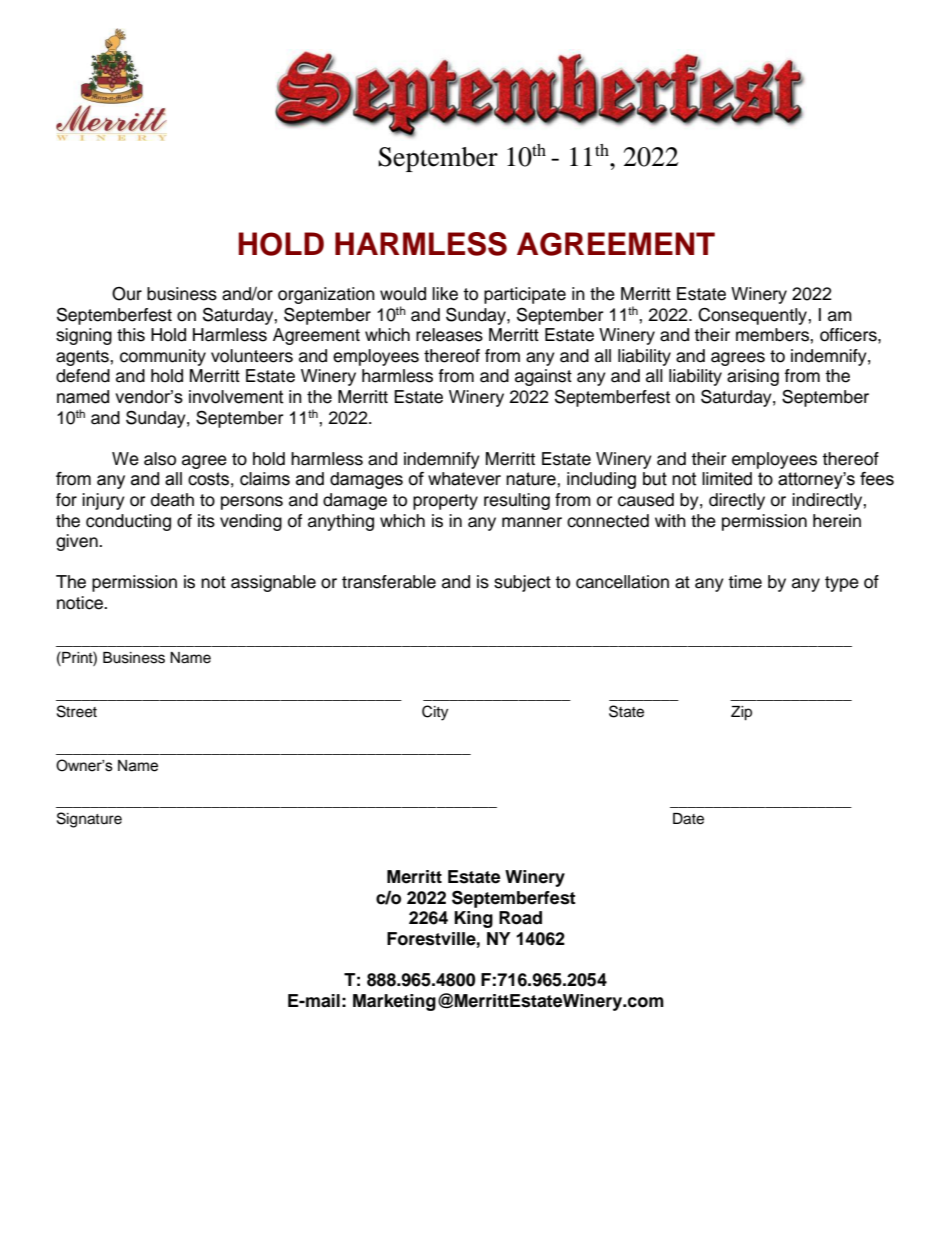 This image has width=952, height=1233. What do you see at coordinates (473, 919) in the image?
I see `King` at bounding box center [473, 919].
